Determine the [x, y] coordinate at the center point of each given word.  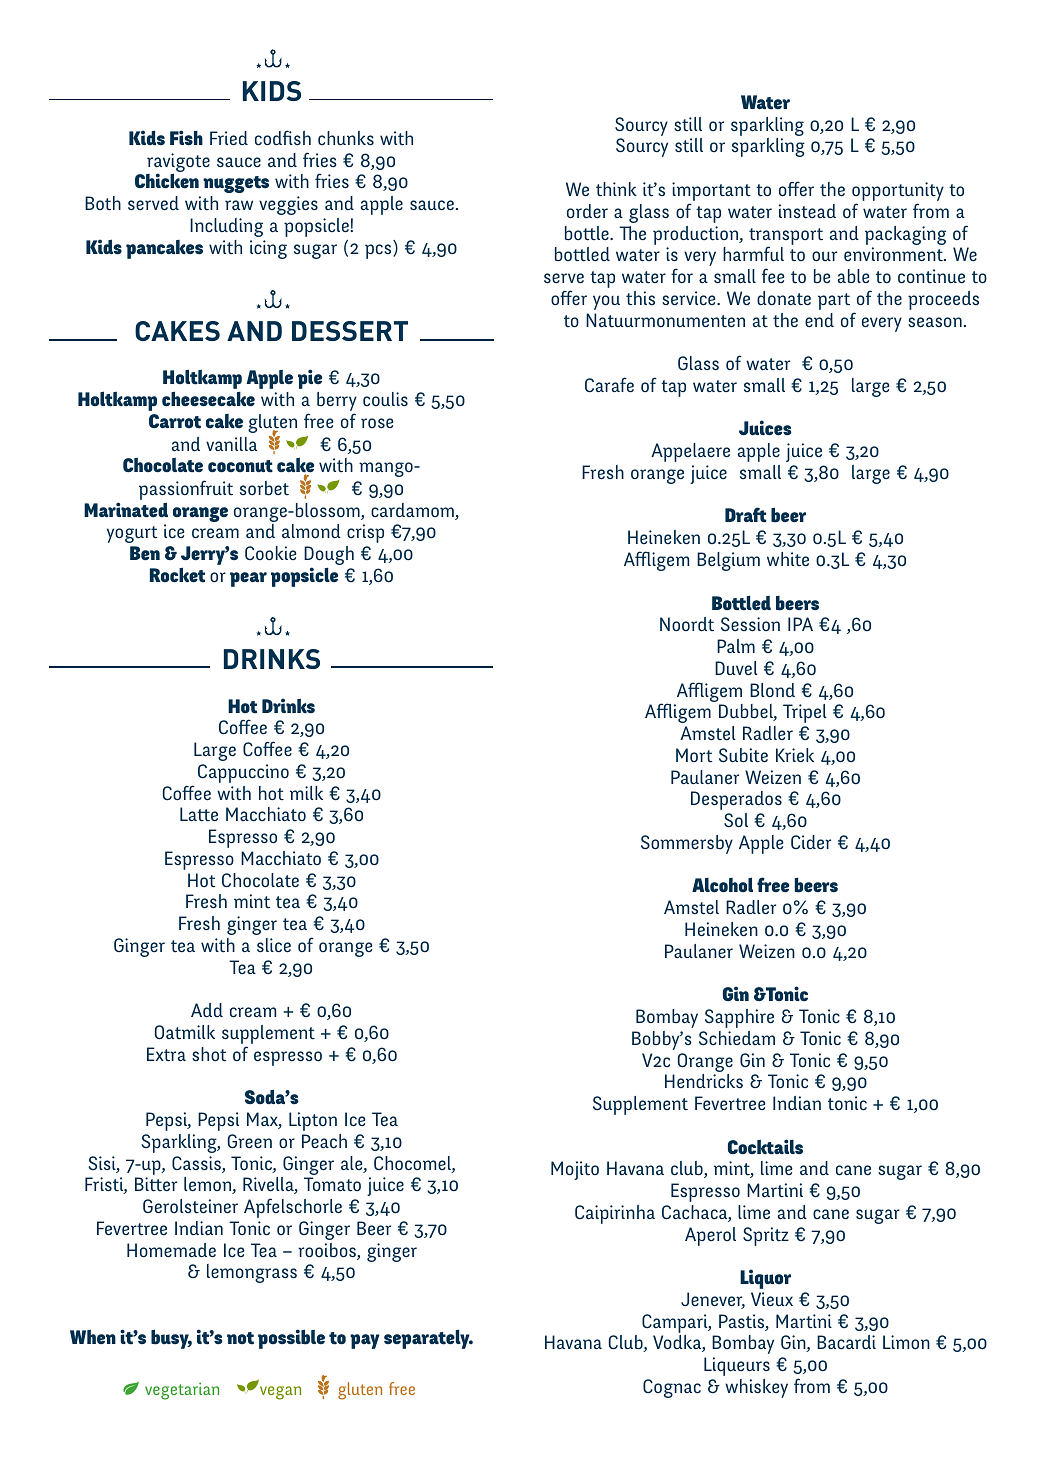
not [240, 1338]
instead [807, 211]
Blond [772, 690]
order [587, 211]
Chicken [167, 181]
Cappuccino [243, 773]
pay [365, 1341]
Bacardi [846, 1342]
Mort [694, 755]
